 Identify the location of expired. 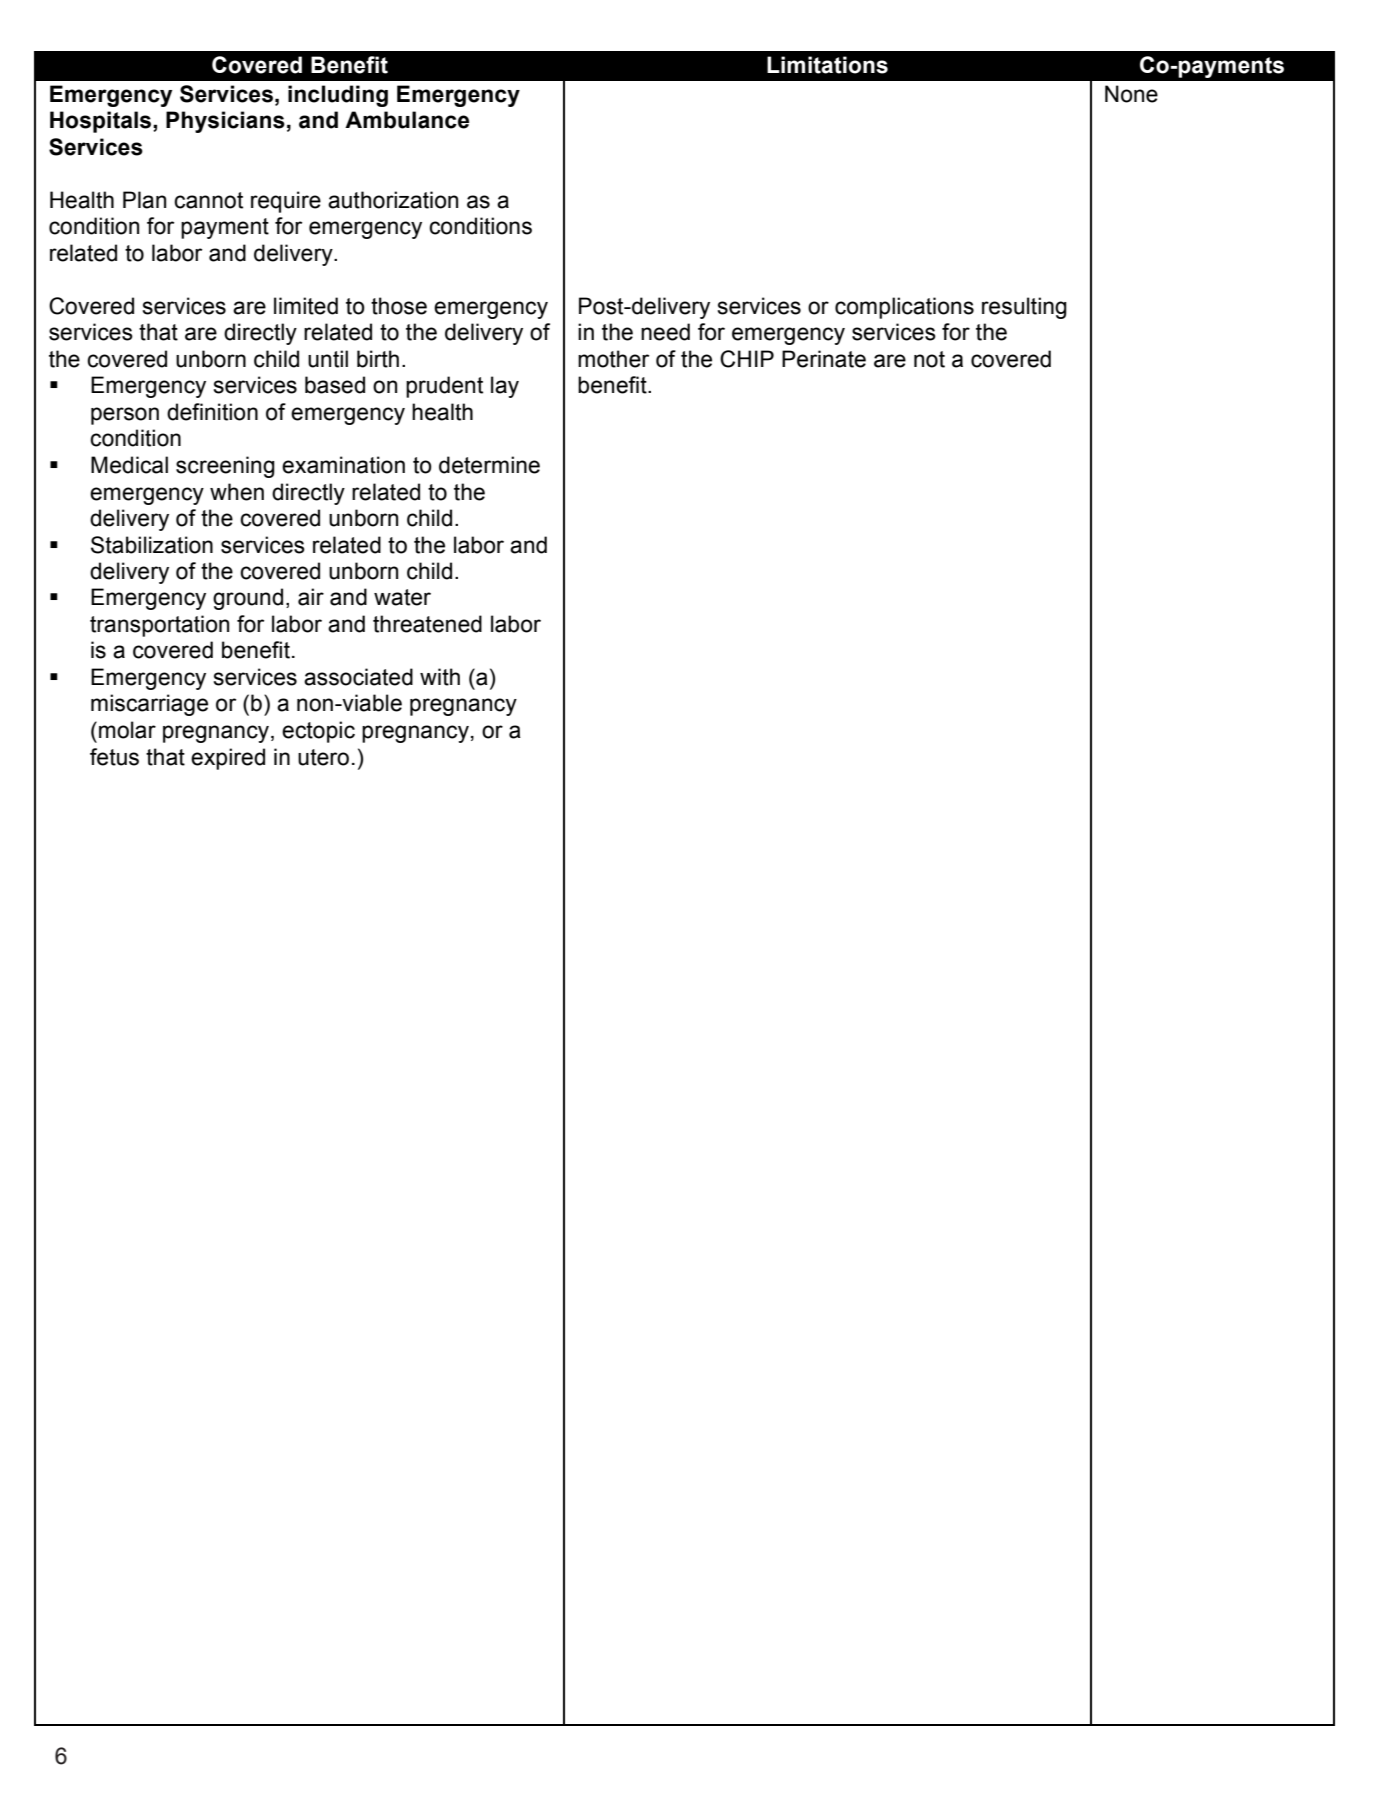
(228, 759).
